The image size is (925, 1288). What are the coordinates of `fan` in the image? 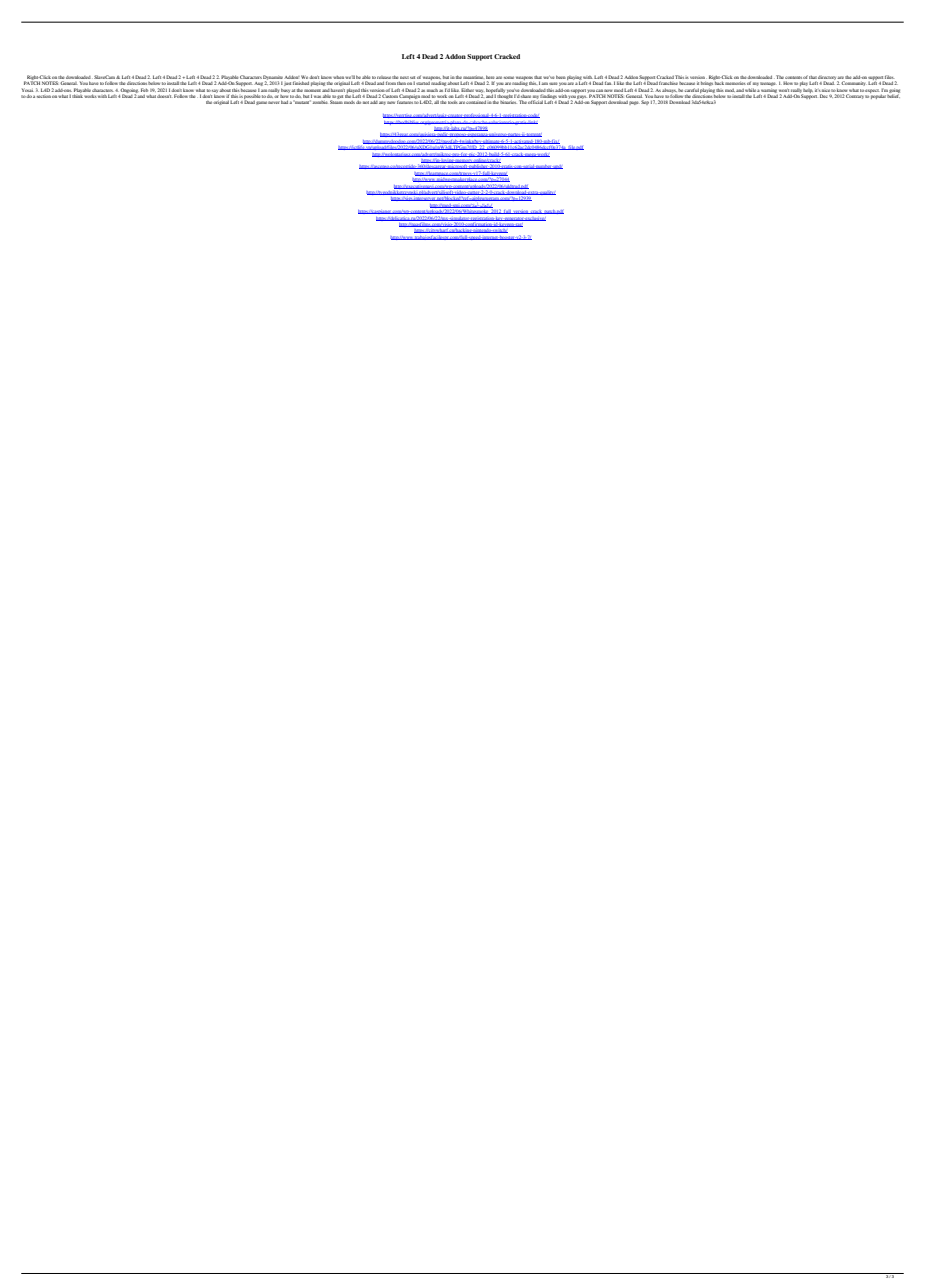 It's located at (608, 83).
